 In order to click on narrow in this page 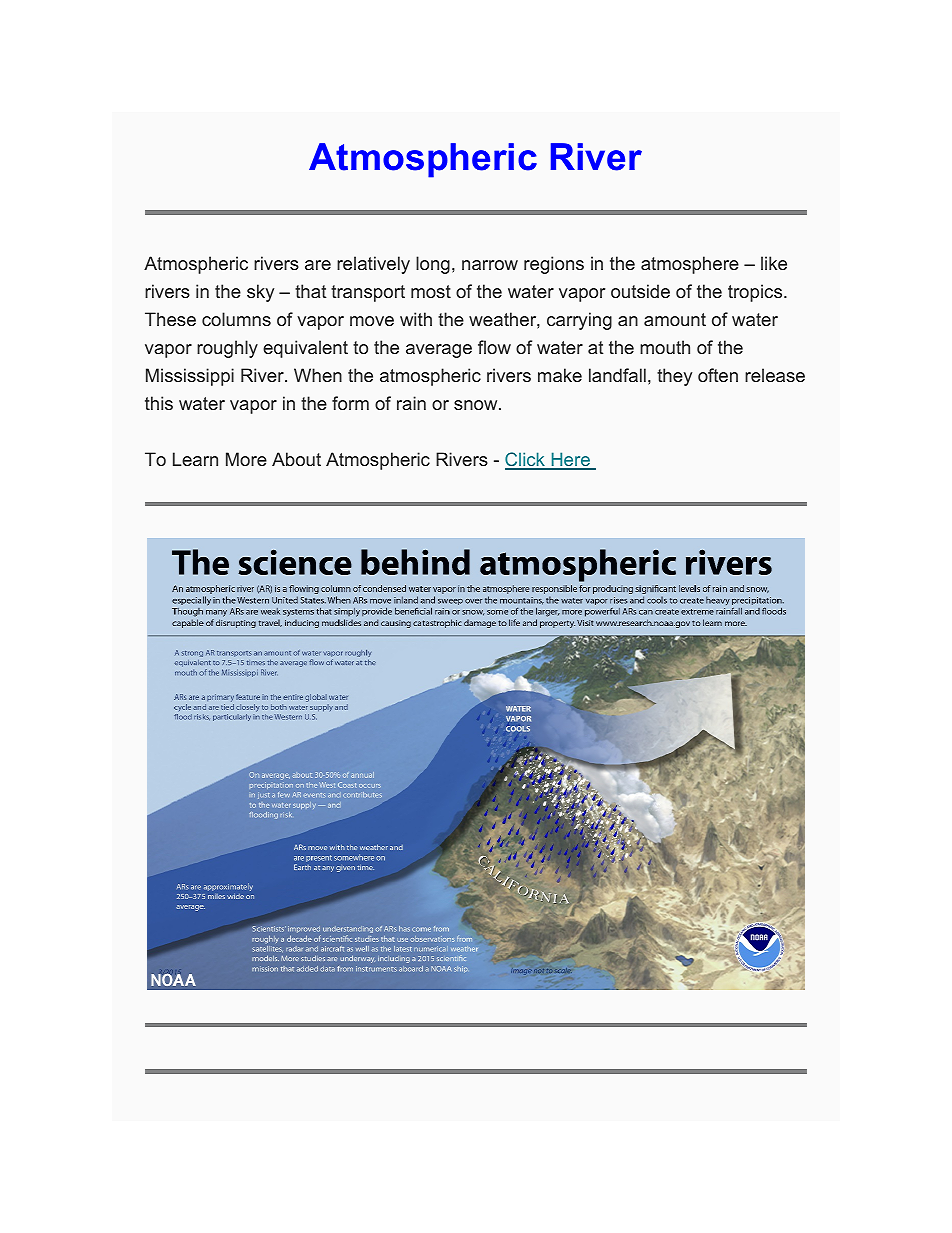, I will do `click(490, 265)`.
